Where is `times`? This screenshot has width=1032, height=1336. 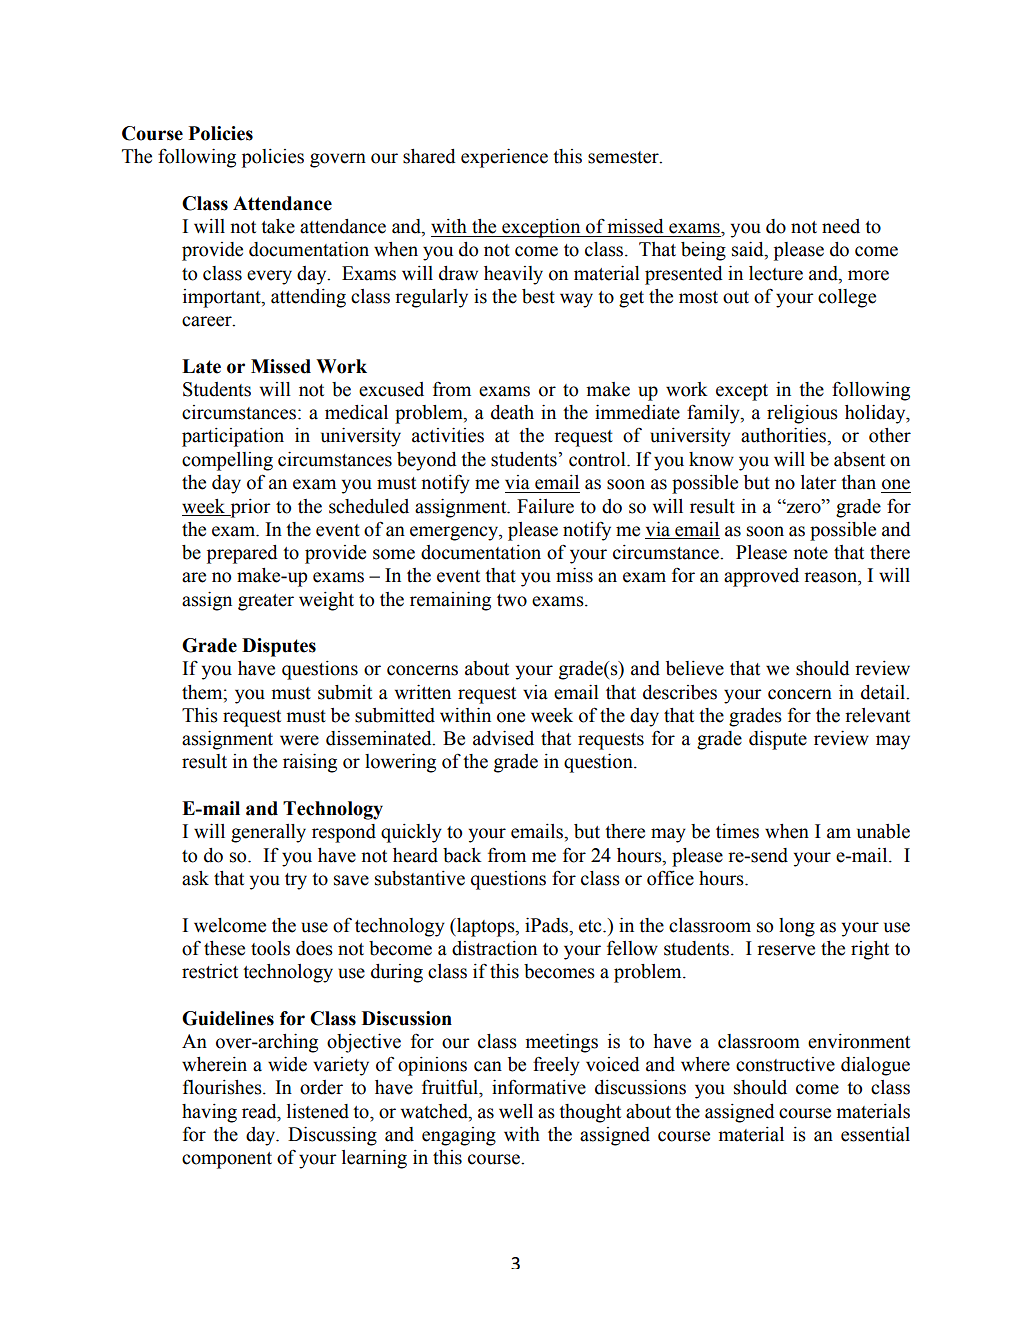
times is located at coordinates (737, 831).
